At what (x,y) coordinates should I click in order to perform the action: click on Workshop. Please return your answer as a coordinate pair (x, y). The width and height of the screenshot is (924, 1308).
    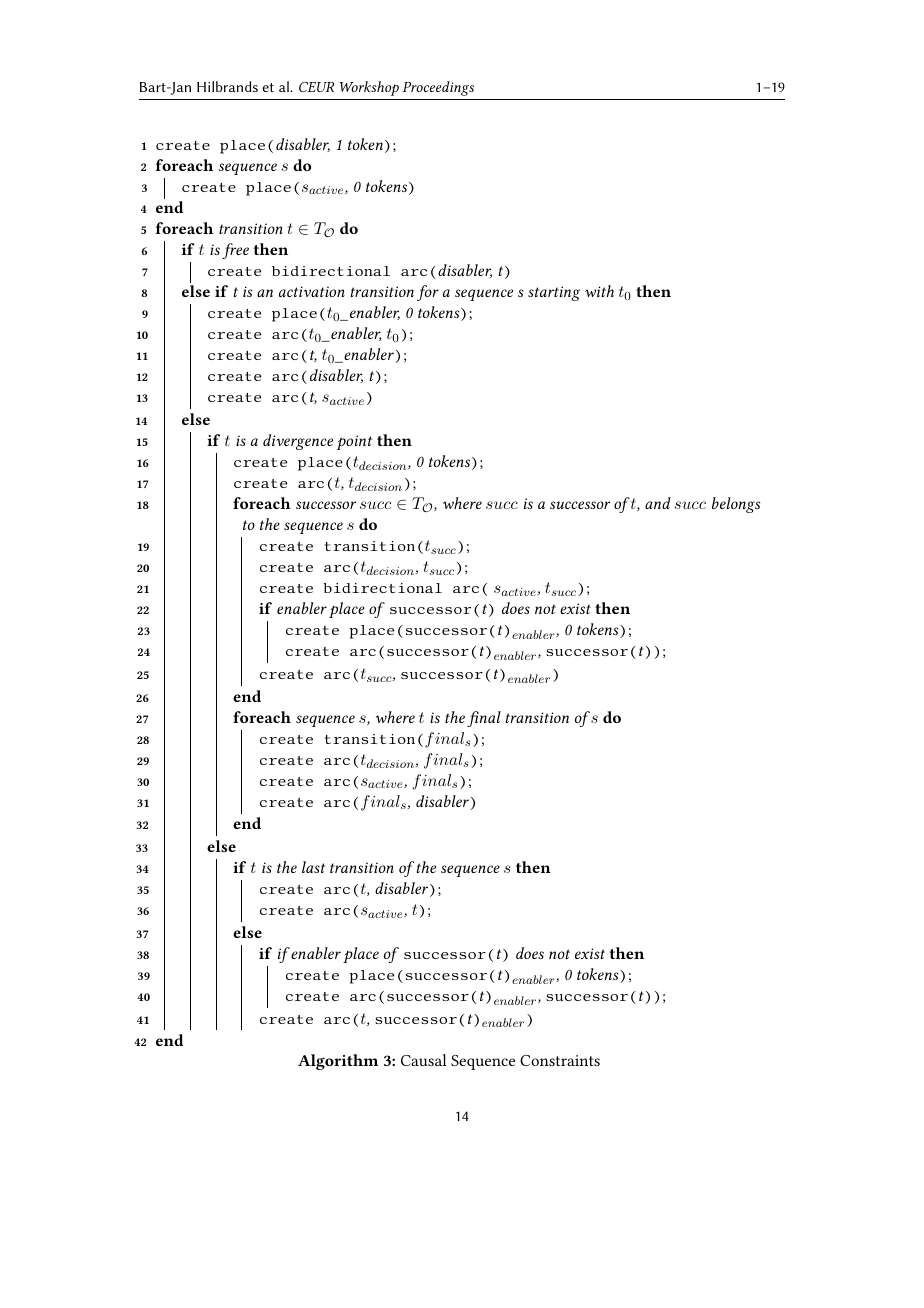
    Looking at the image, I should click on (369, 88).
